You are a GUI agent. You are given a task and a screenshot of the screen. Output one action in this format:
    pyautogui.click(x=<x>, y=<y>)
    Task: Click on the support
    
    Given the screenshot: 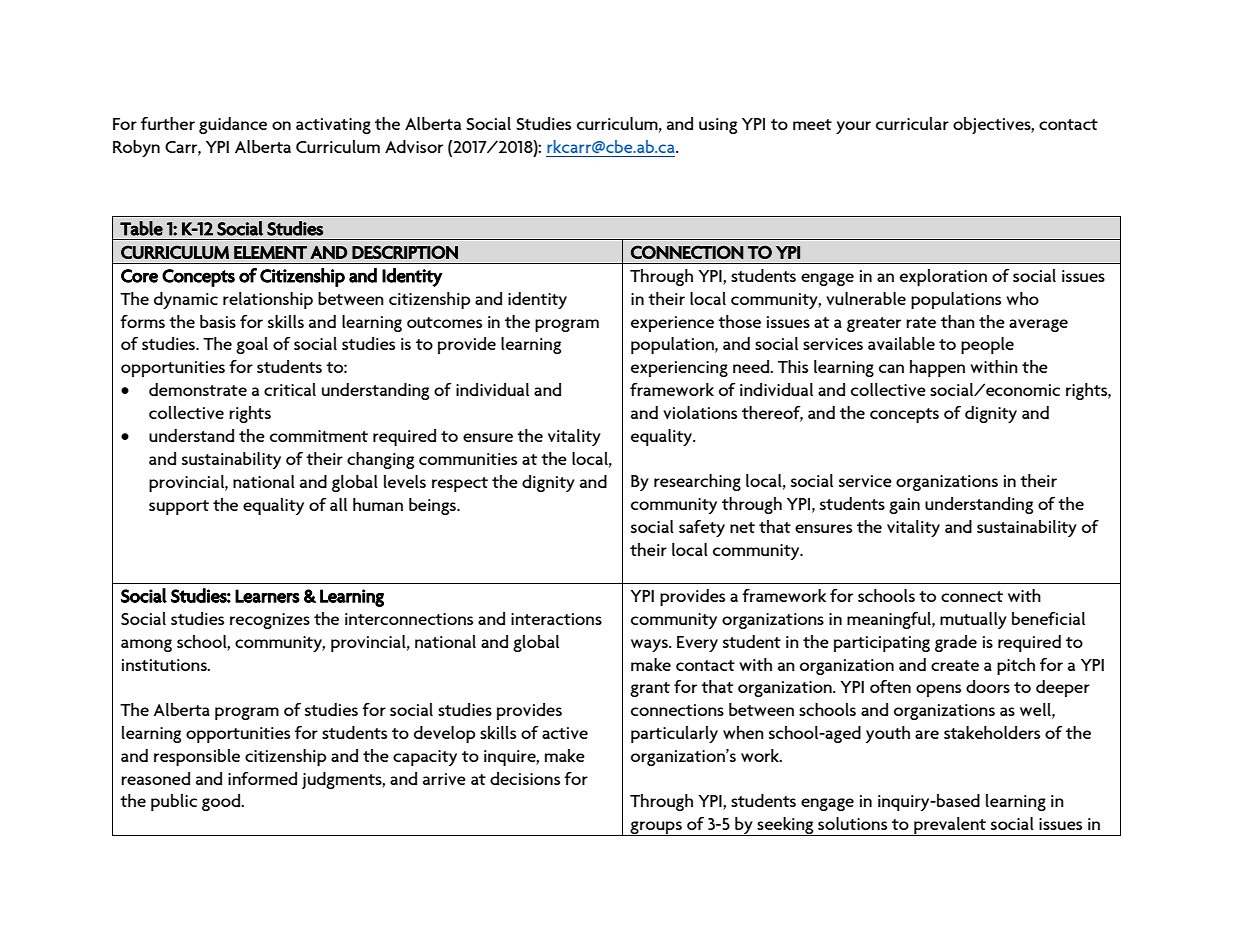 What is the action you would take?
    pyautogui.click(x=179, y=507)
